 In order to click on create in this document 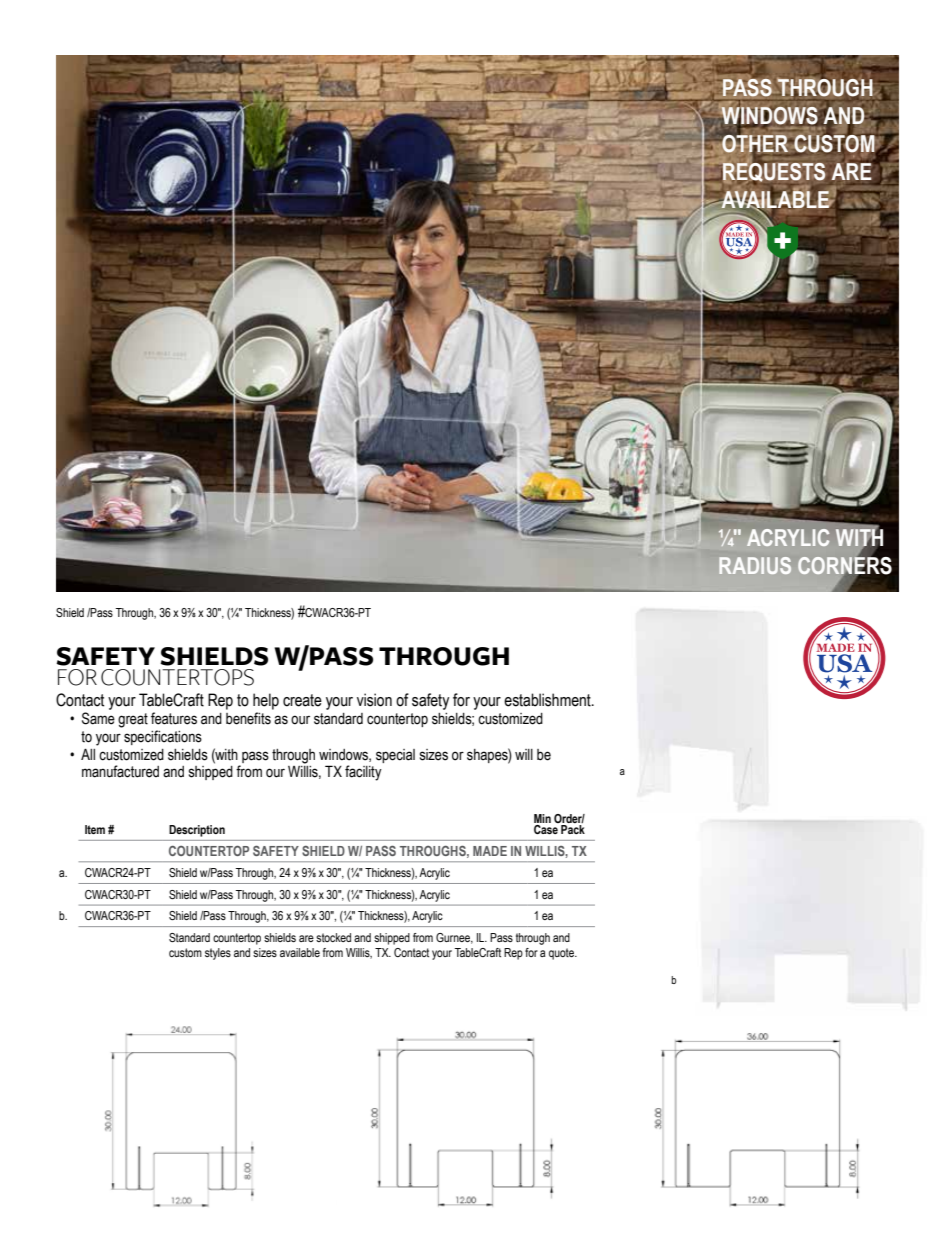, I will do `click(302, 700)`.
